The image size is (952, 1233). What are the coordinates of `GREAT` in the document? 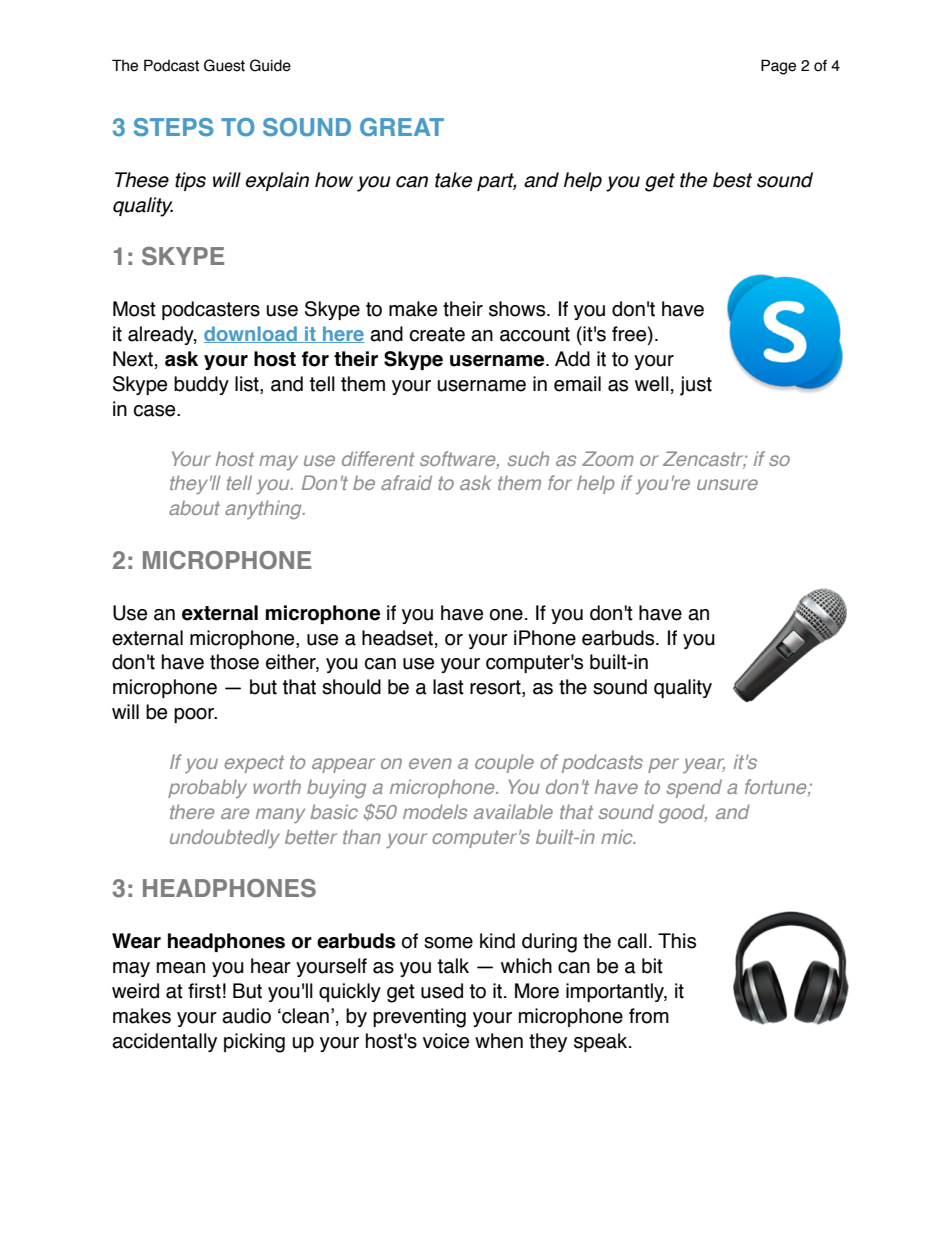 It's located at (402, 127).
